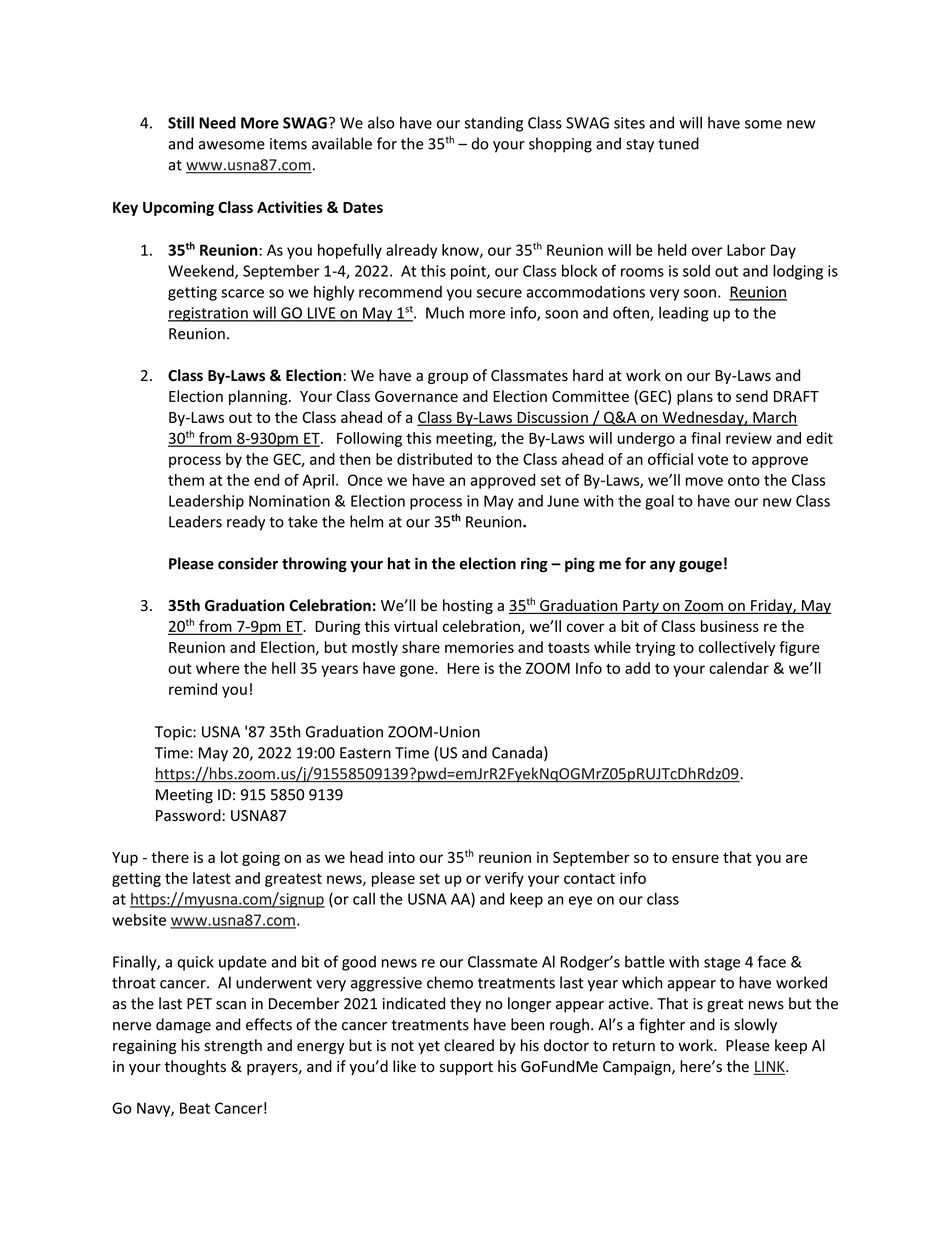  I want to click on lot, so click(229, 857).
